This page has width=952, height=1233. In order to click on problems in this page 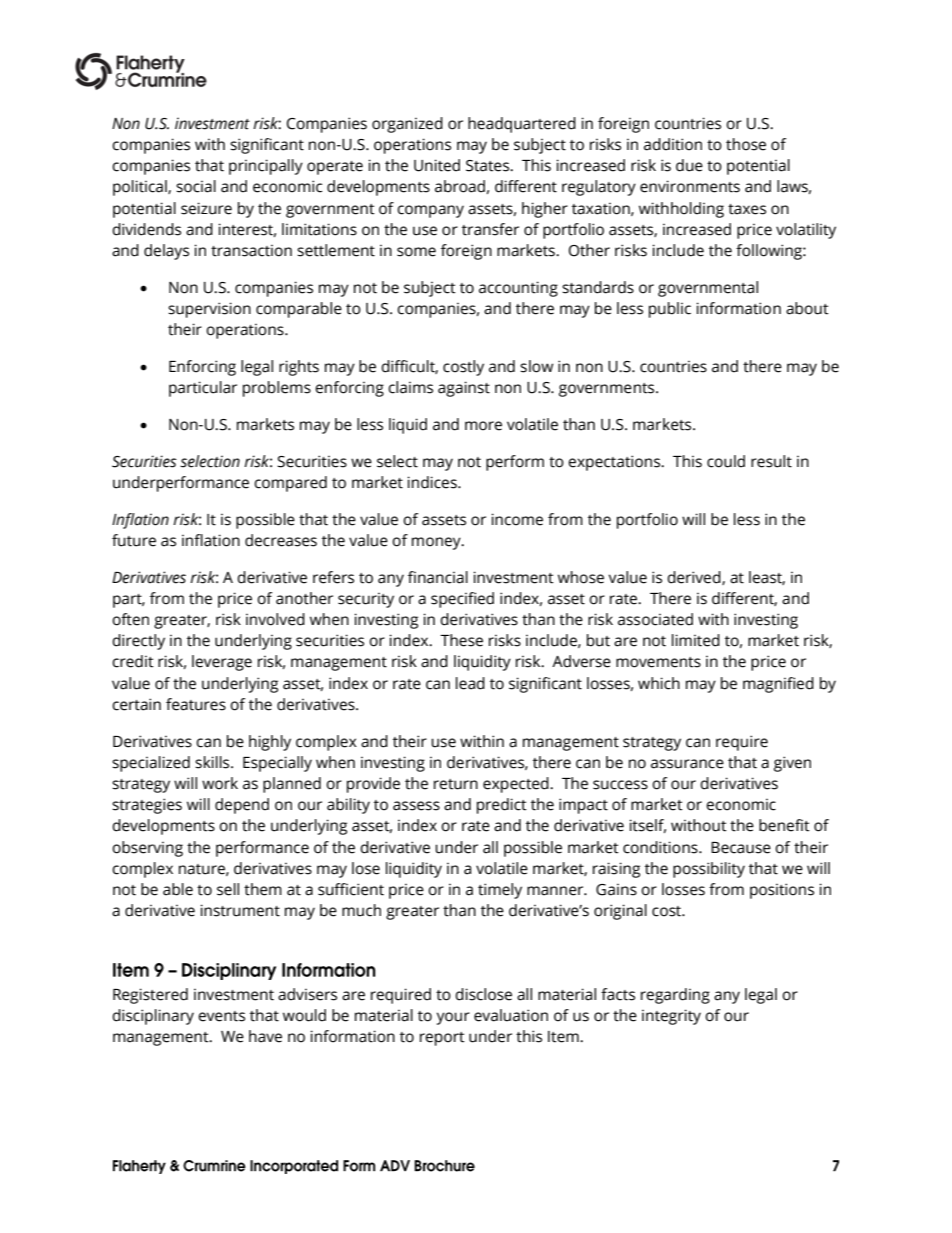, I will do `click(277, 389)`.
